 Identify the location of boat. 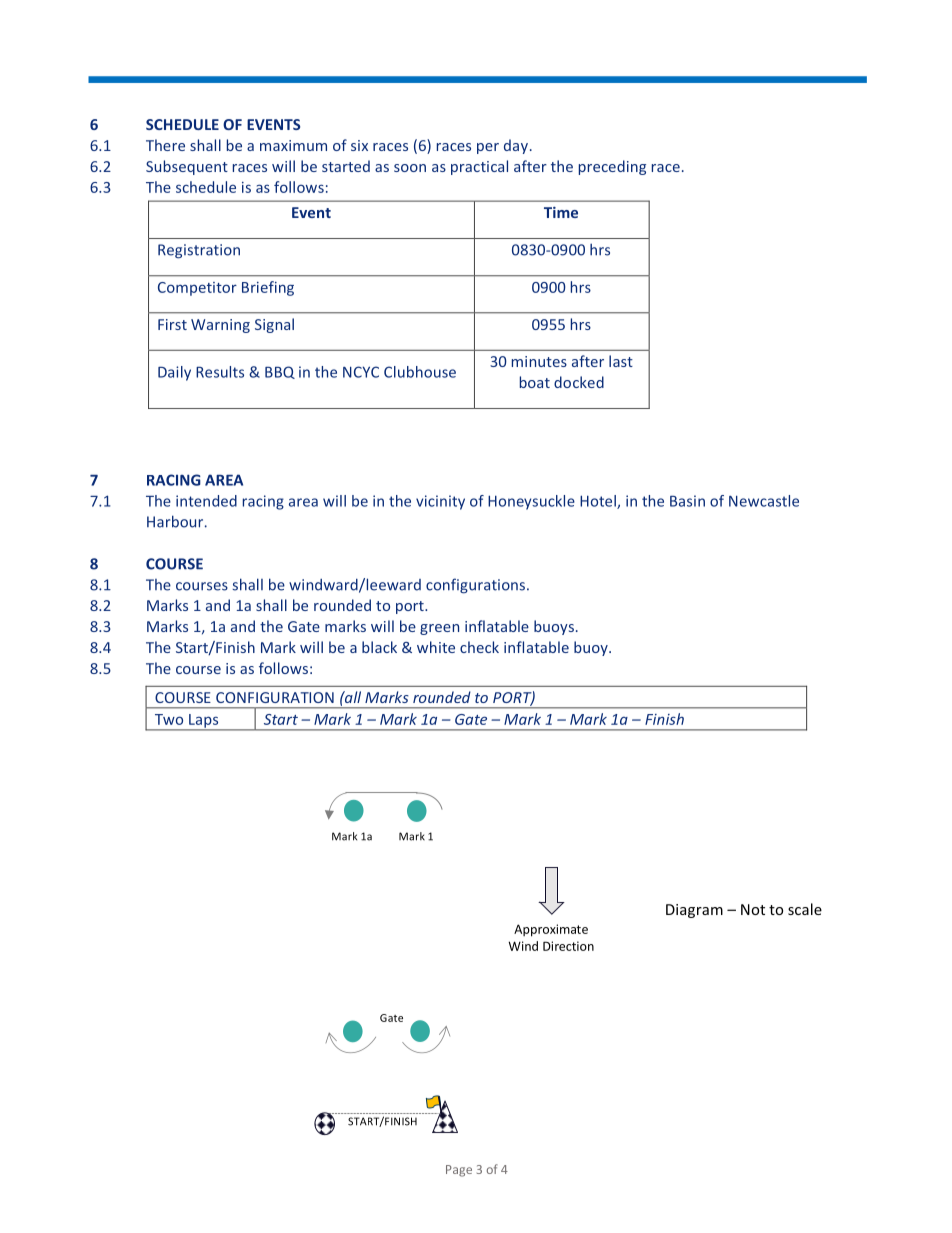
(535, 382).
